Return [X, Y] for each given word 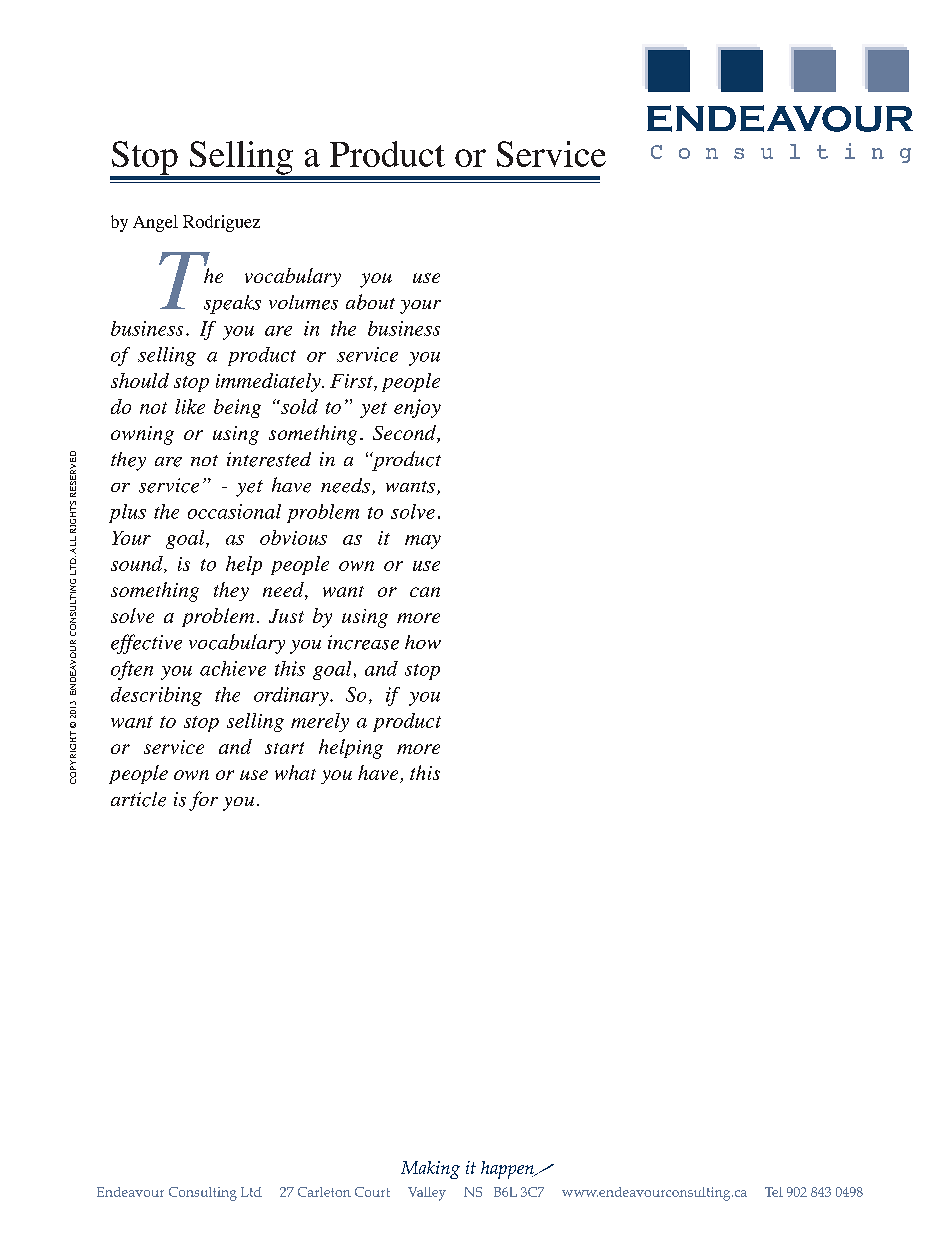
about [370, 302]
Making [430, 1170]
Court [372, 1192]
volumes [303, 302]
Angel [155, 223]
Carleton [324, 1192]
